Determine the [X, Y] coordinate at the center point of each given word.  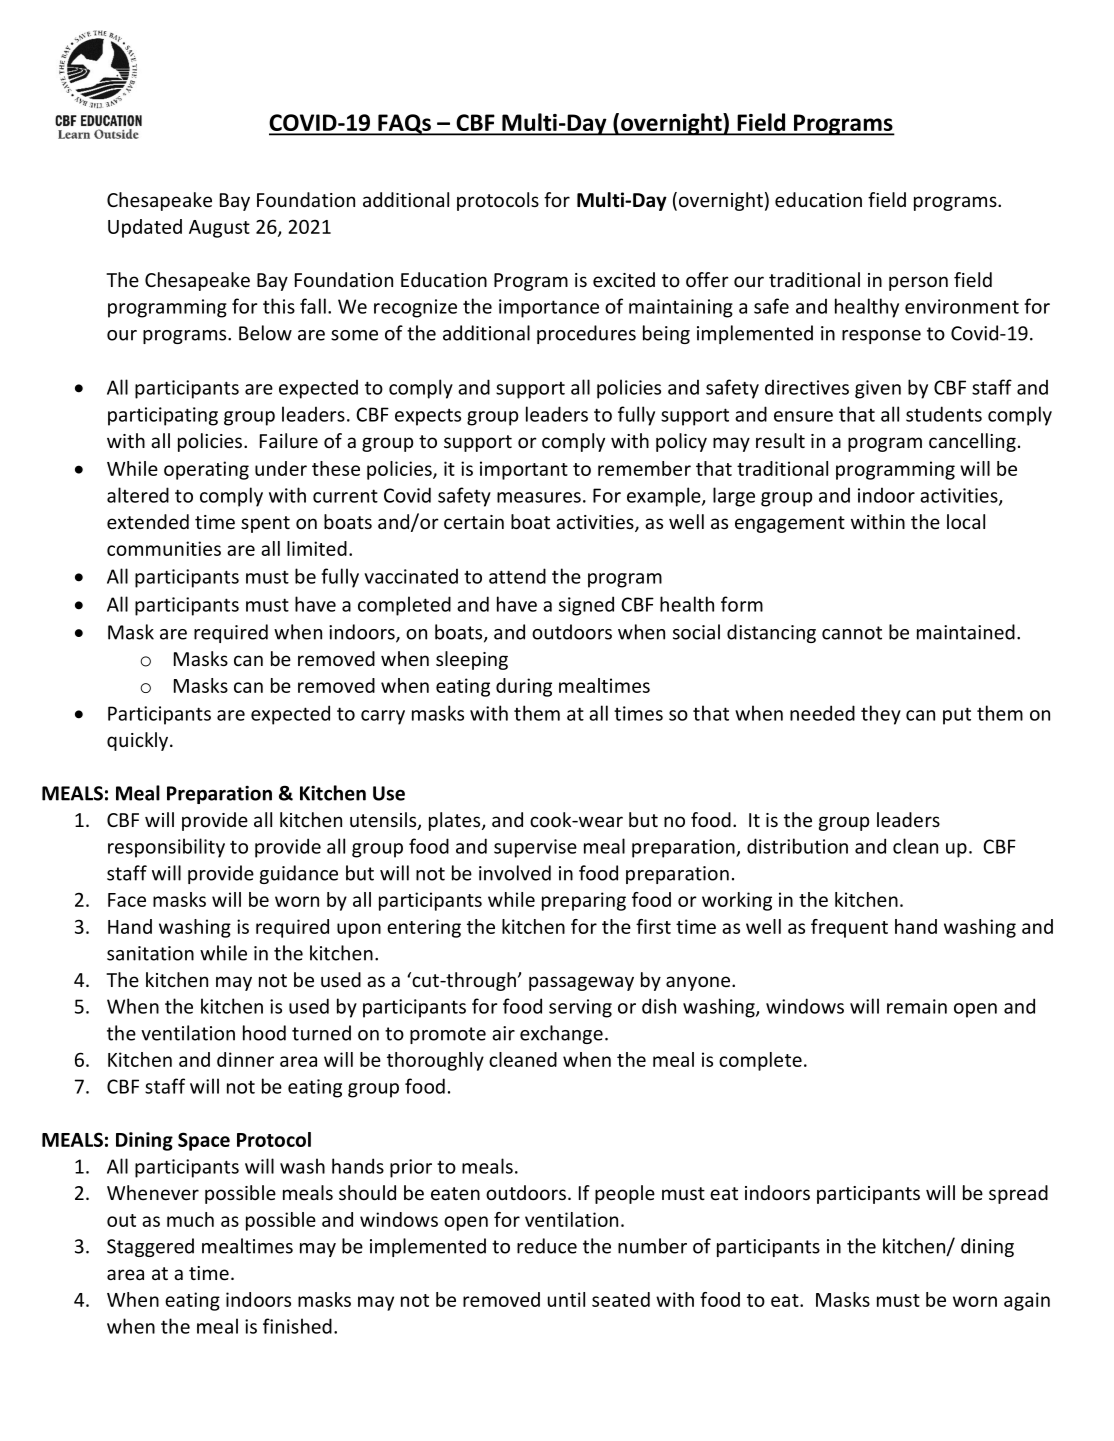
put [957, 716]
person [918, 283]
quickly [139, 741]
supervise [535, 848]
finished [297, 1326]
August [219, 229]
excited [624, 280]
